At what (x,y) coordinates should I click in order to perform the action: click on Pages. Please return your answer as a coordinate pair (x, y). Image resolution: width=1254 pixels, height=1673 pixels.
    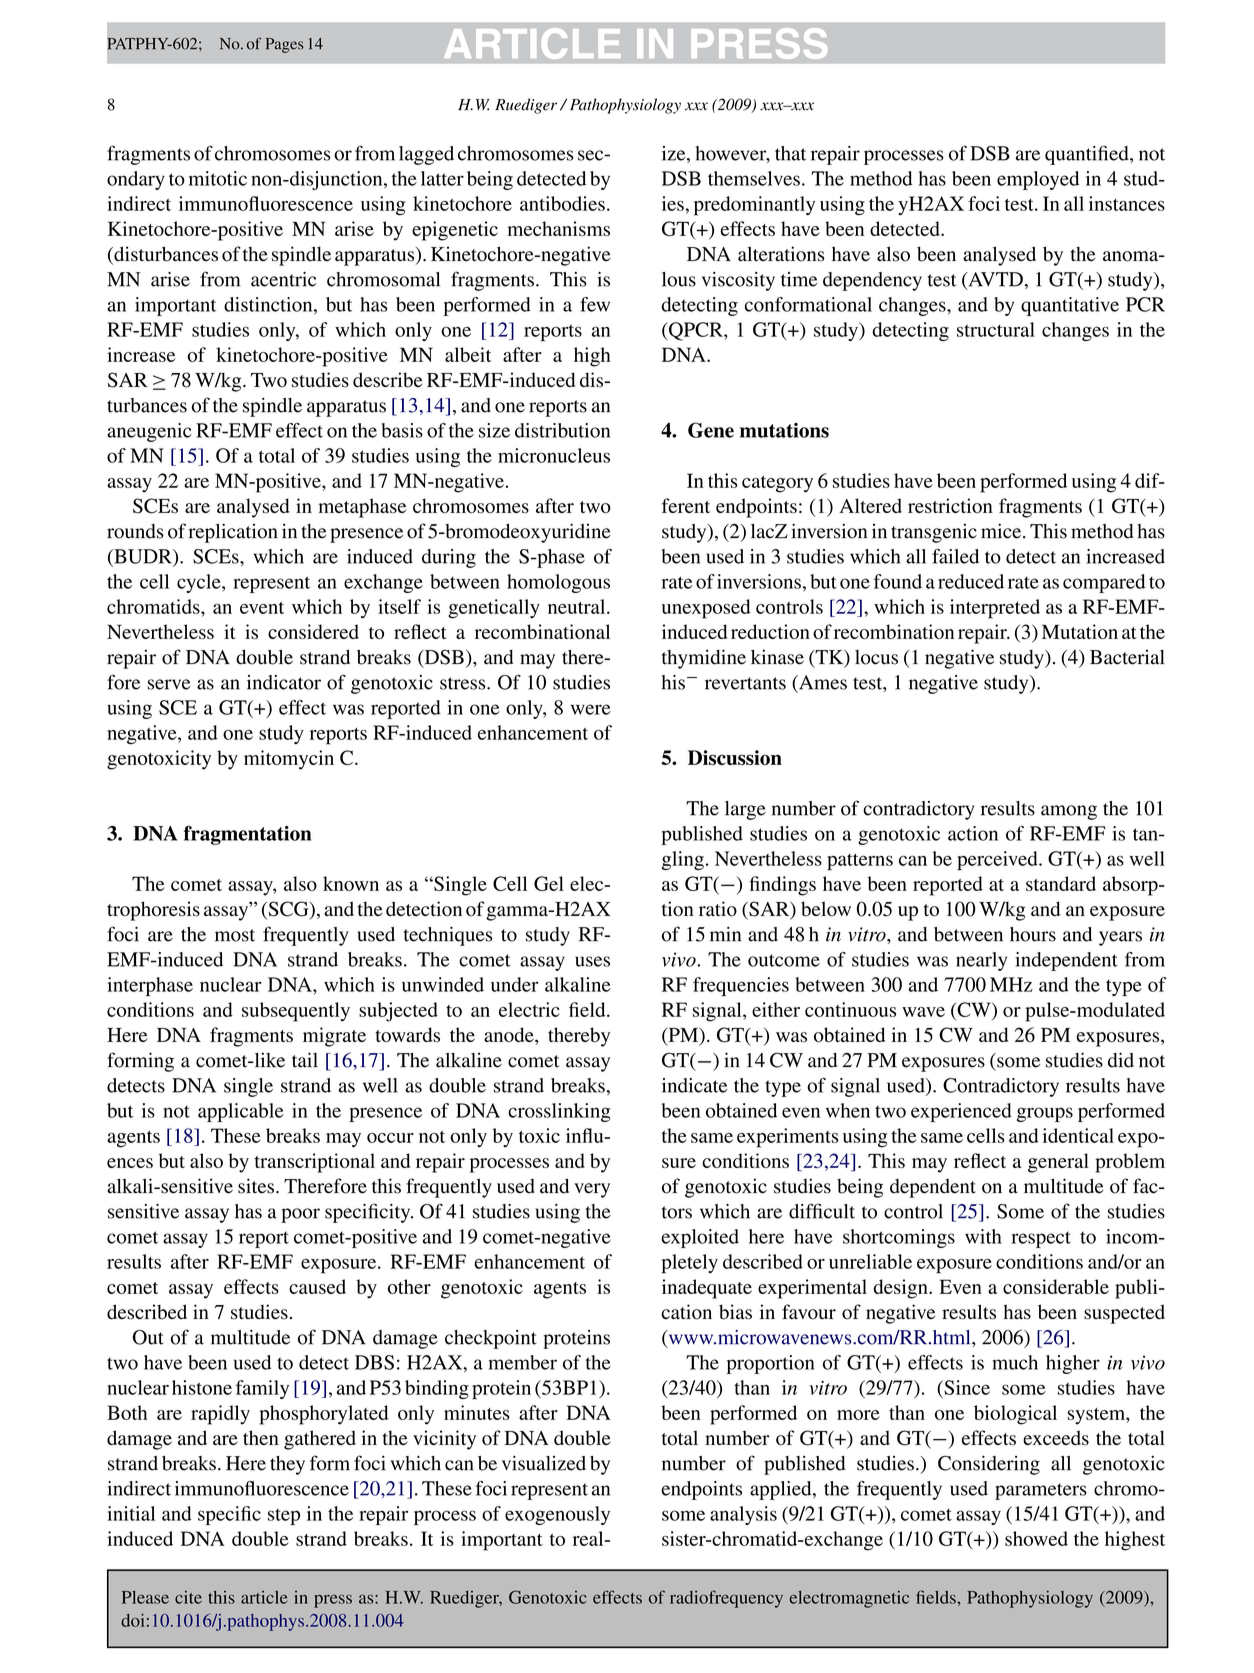
    Looking at the image, I should click on (285, 45).
